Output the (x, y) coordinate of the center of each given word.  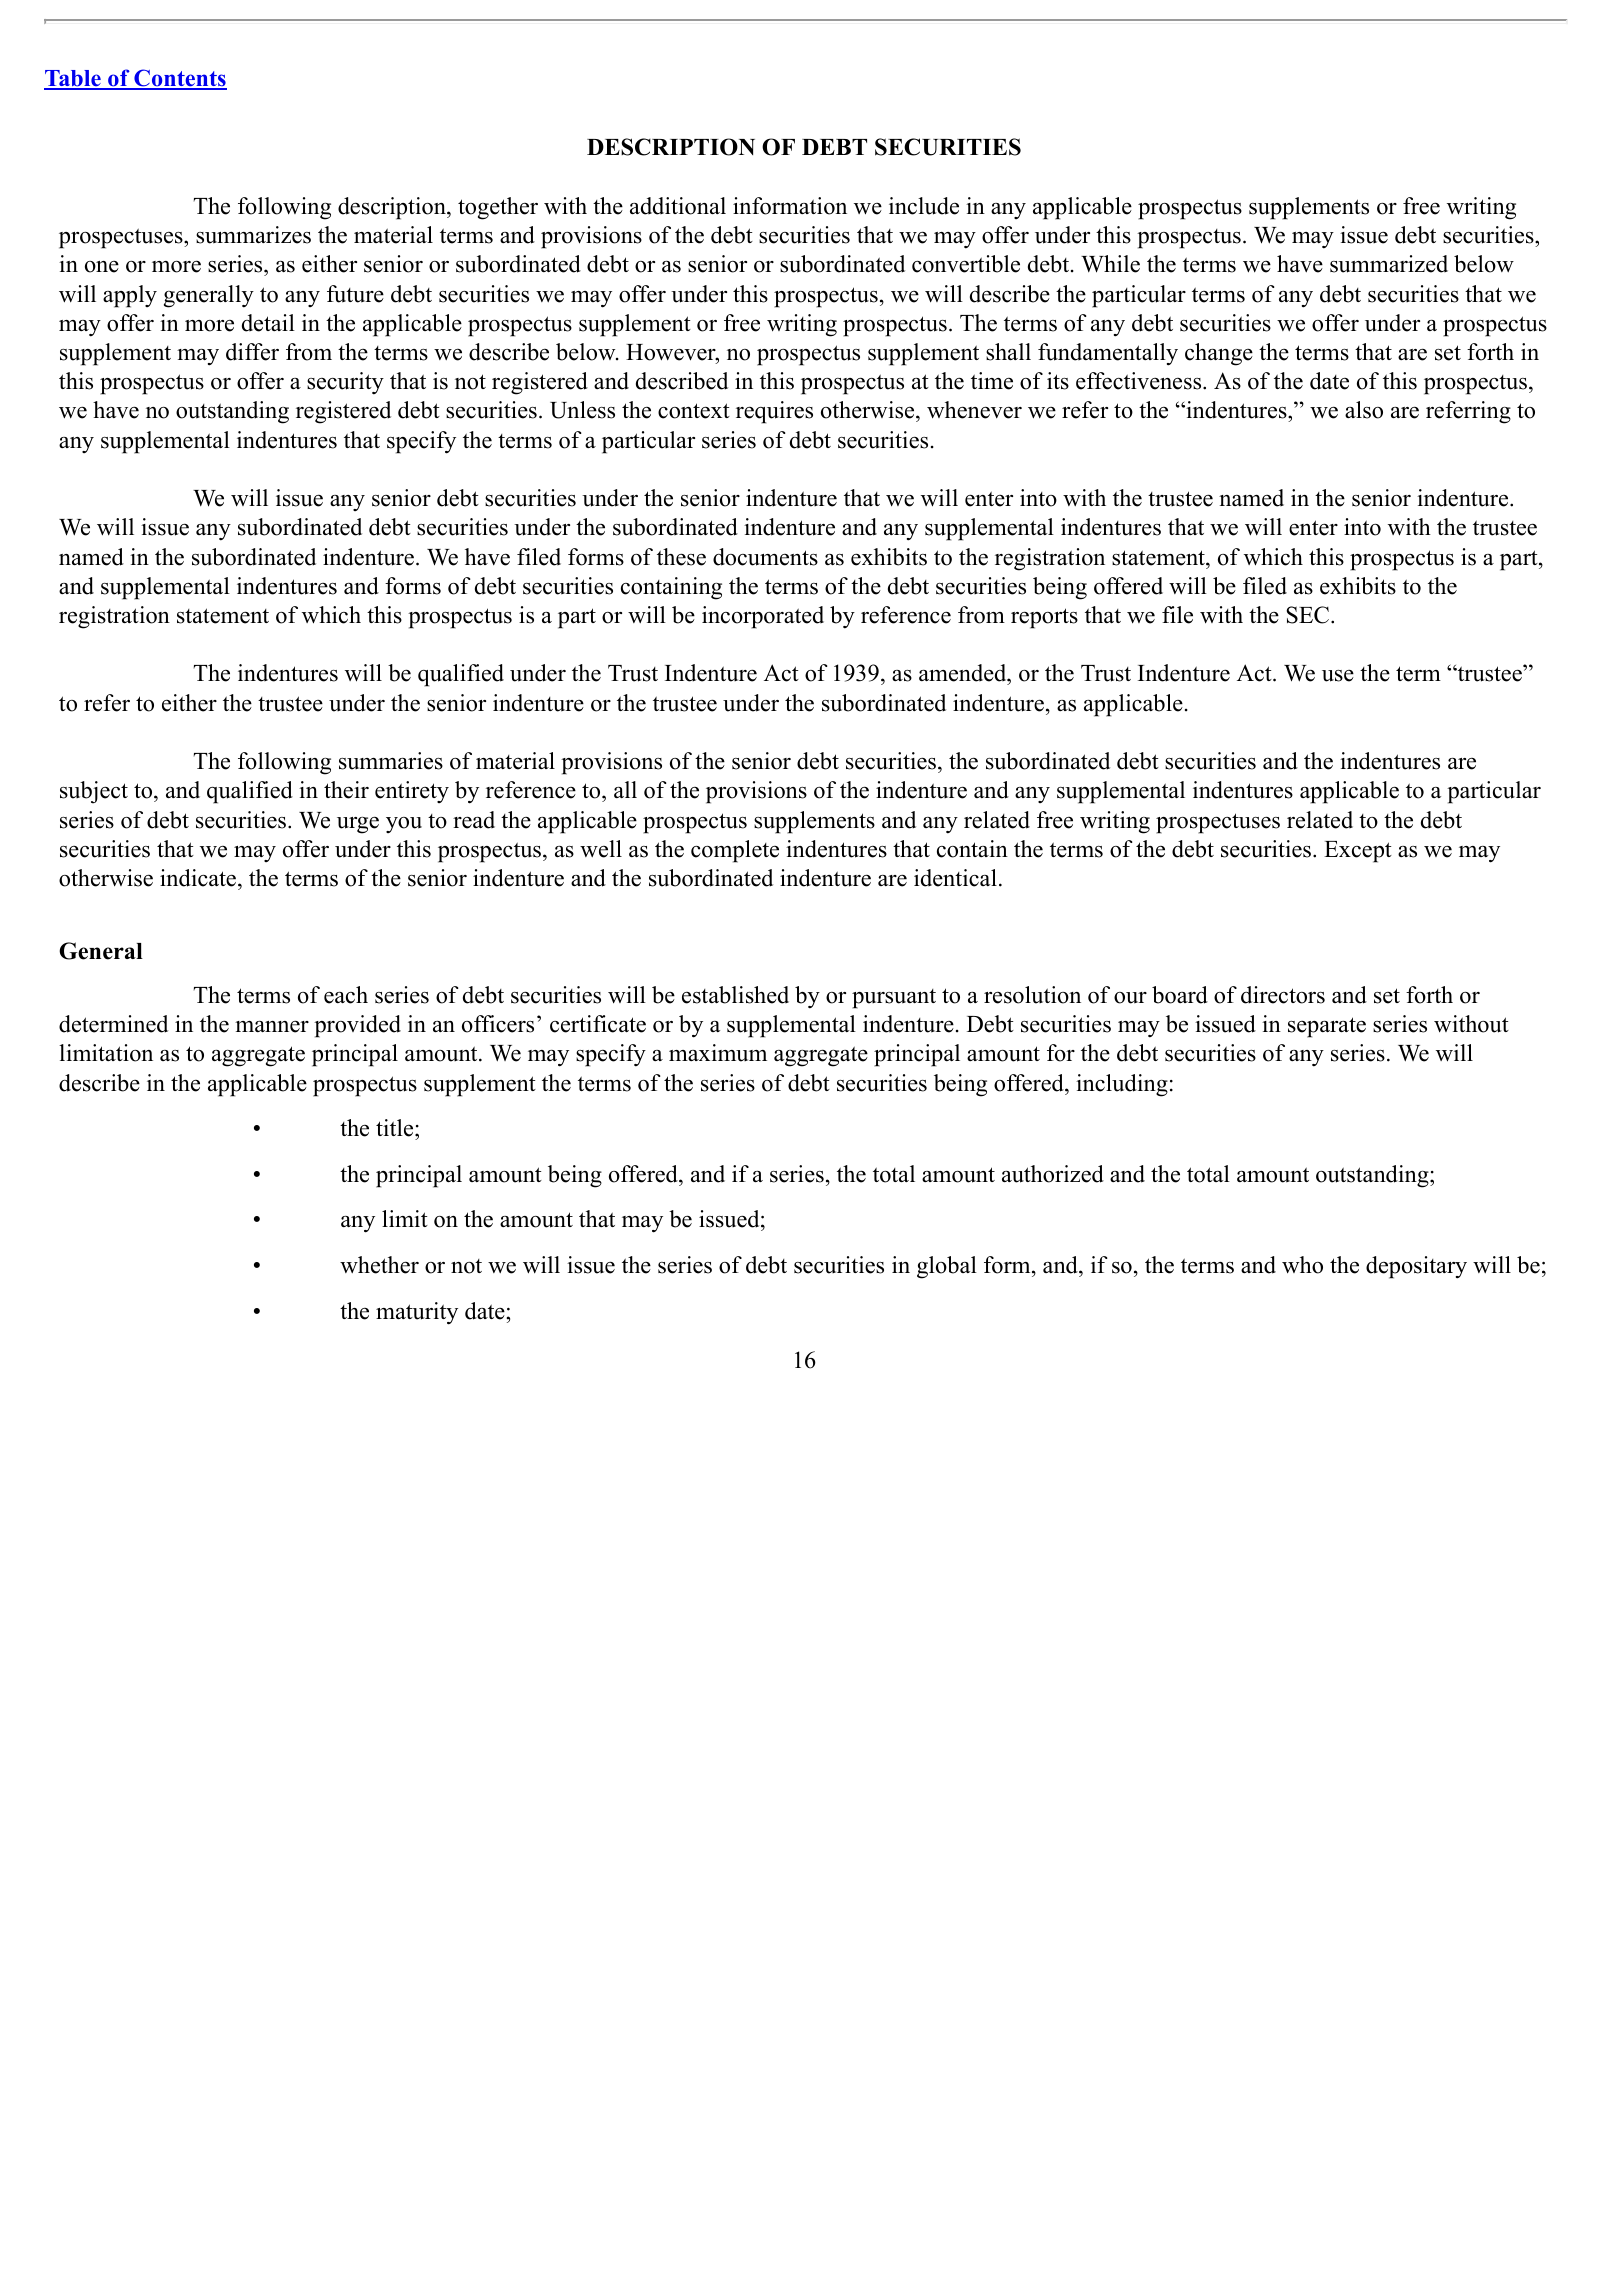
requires (774, 412)
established (735, 995)
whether (379, 1265)
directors (1283, 995)
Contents (179, 79)
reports (1044, 618)
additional (678, 206)
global (947, 1267)
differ (252, 352)
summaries (391, 761)
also (1364, 410)
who (1302, 1265)
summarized (1389, 264)
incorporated (763, 617)
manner (272, 1026)
